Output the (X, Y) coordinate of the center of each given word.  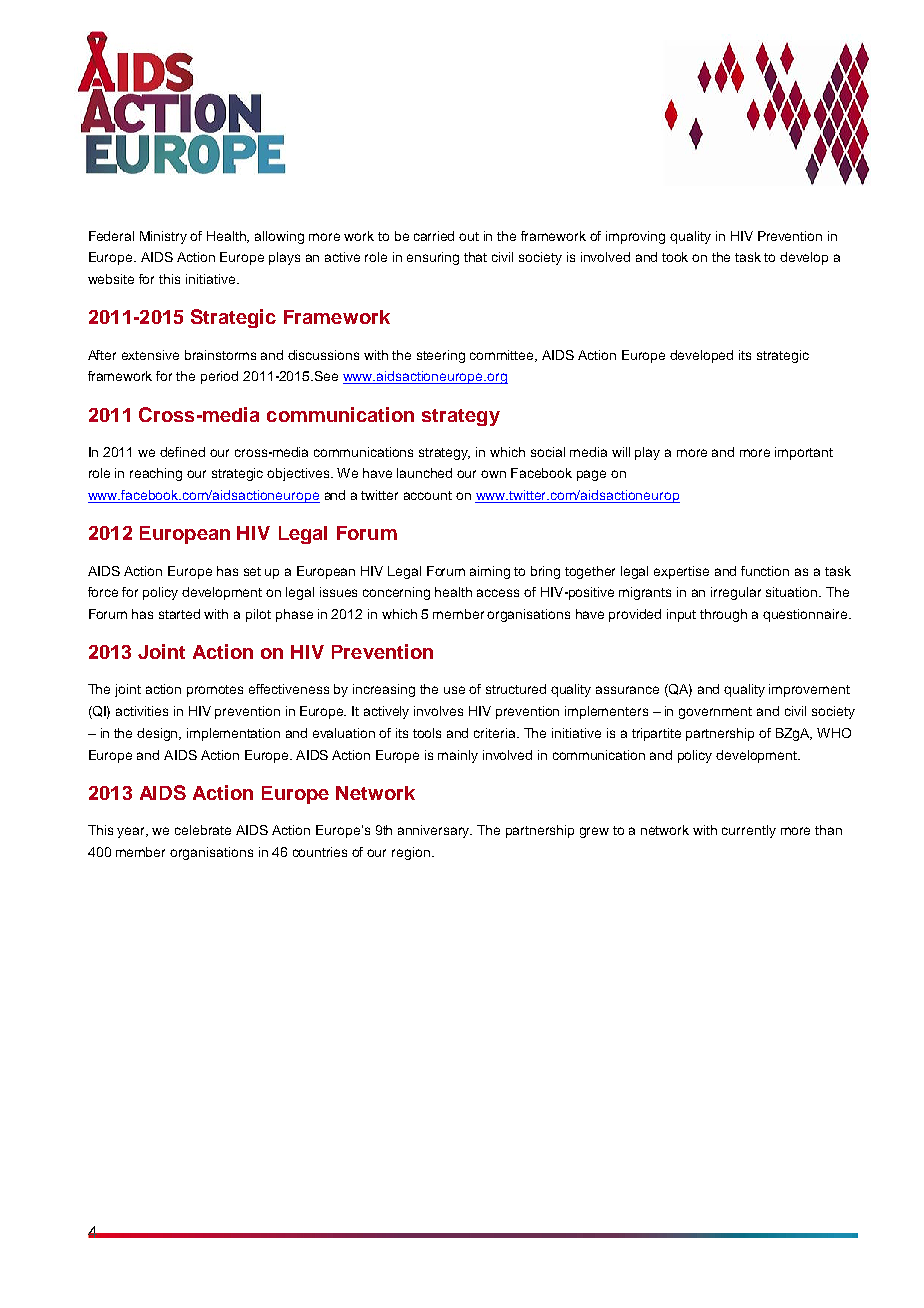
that (475, 257)
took (675, 257)
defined (182, 452)
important (804, 453)
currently (749, 831)
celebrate (203, 830)
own (493, 474)
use (454, 690)
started (179, 614)
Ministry (163, 237)
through (723, 615)
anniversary (435, 831)
